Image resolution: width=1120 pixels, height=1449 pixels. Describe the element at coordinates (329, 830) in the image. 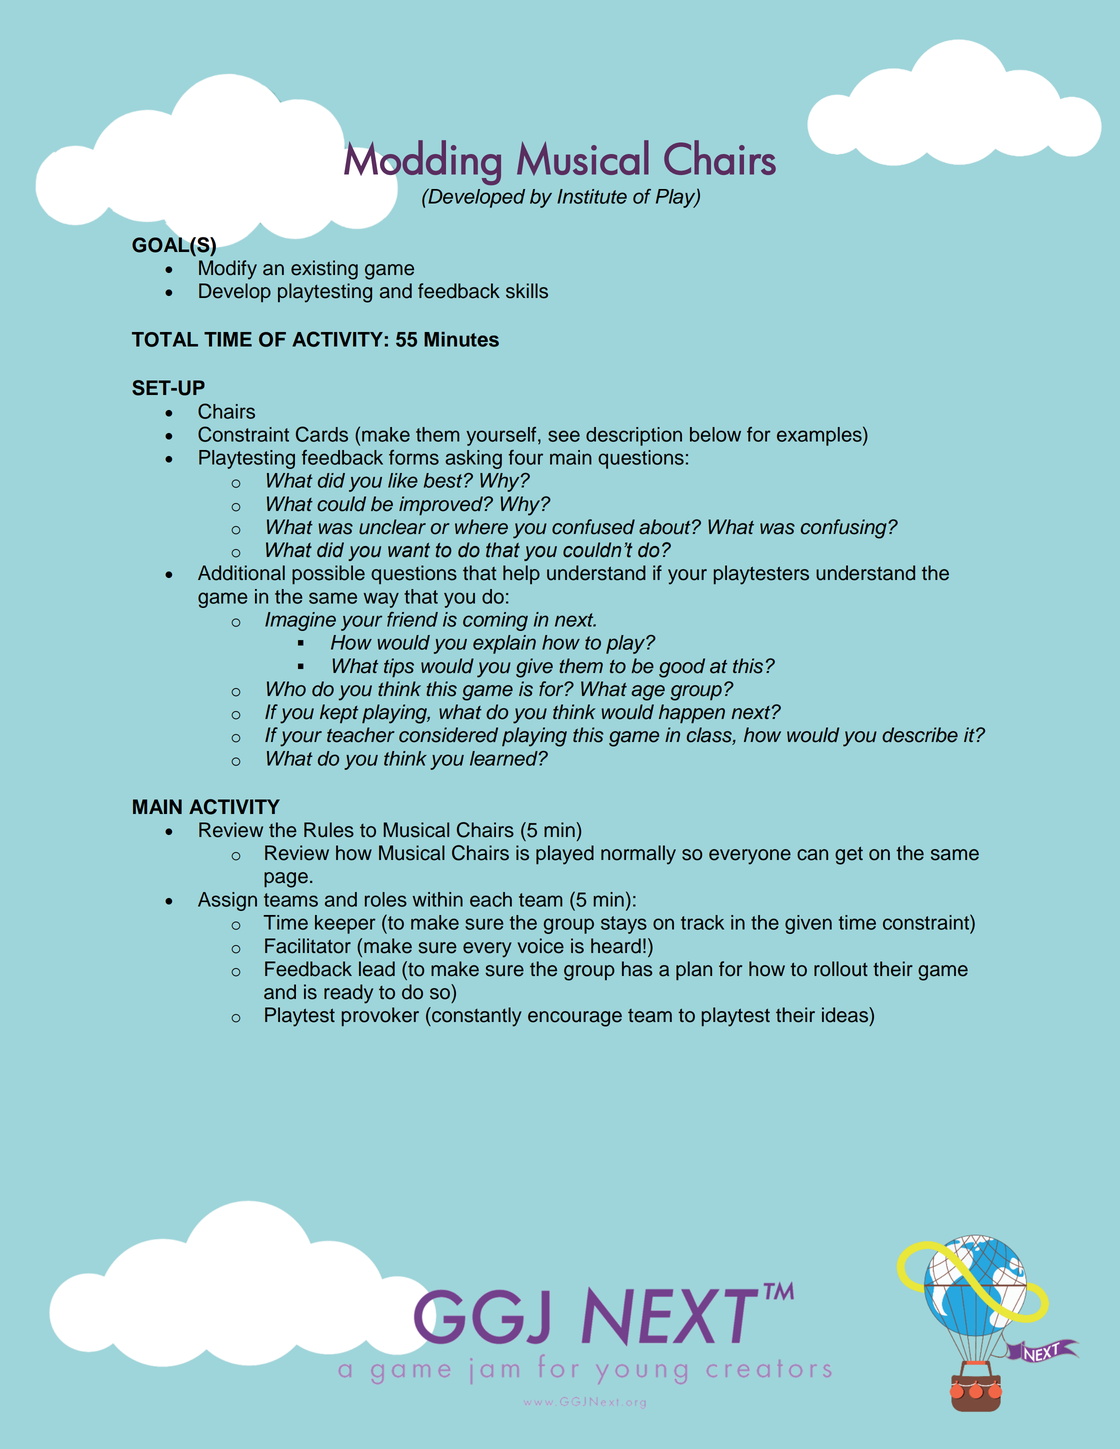

I see `Rules` at that location.
